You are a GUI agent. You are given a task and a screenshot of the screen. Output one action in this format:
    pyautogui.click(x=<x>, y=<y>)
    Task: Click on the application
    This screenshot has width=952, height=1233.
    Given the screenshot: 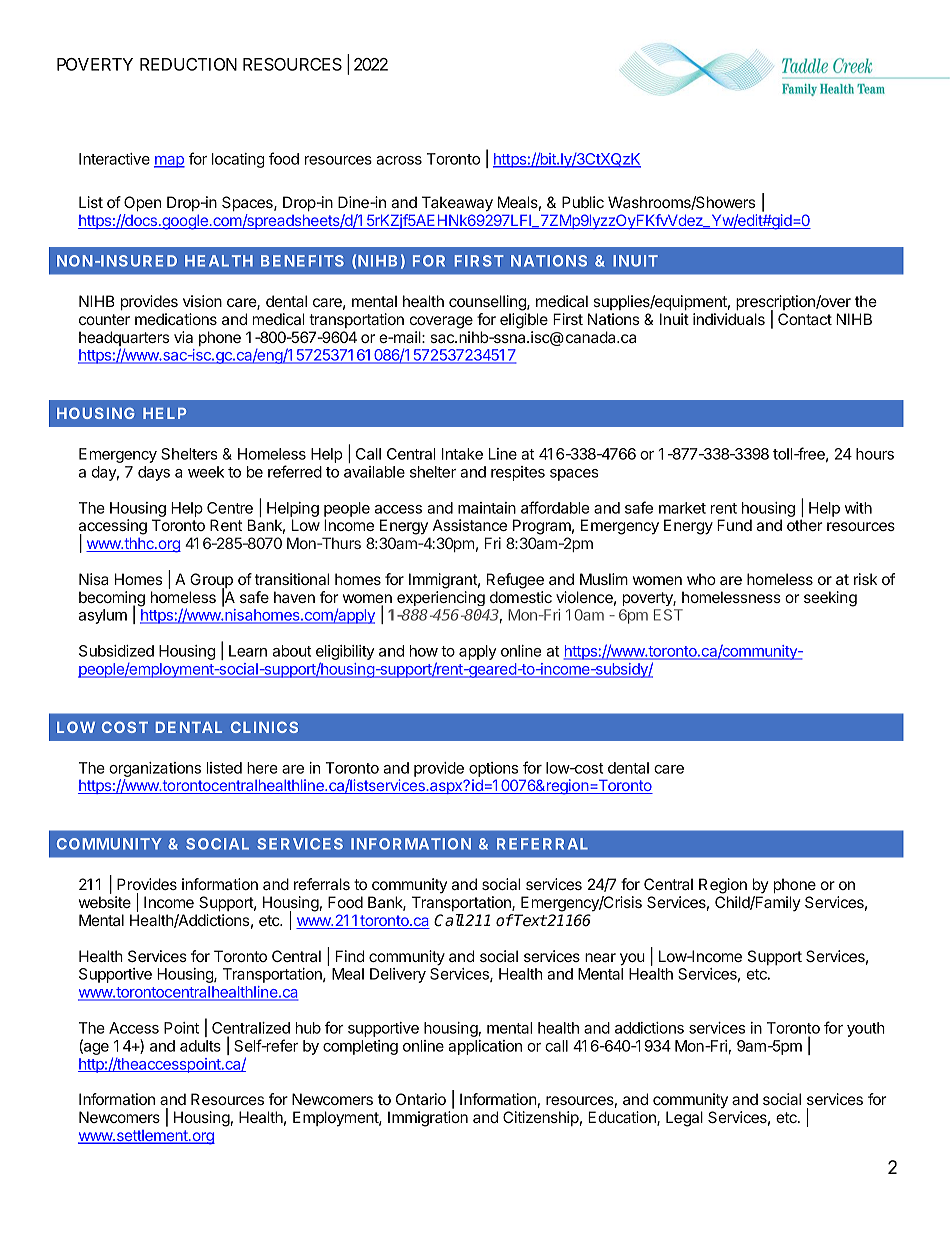 What is the action you would take?
    pyautogui.click(x=485, y=1047)
